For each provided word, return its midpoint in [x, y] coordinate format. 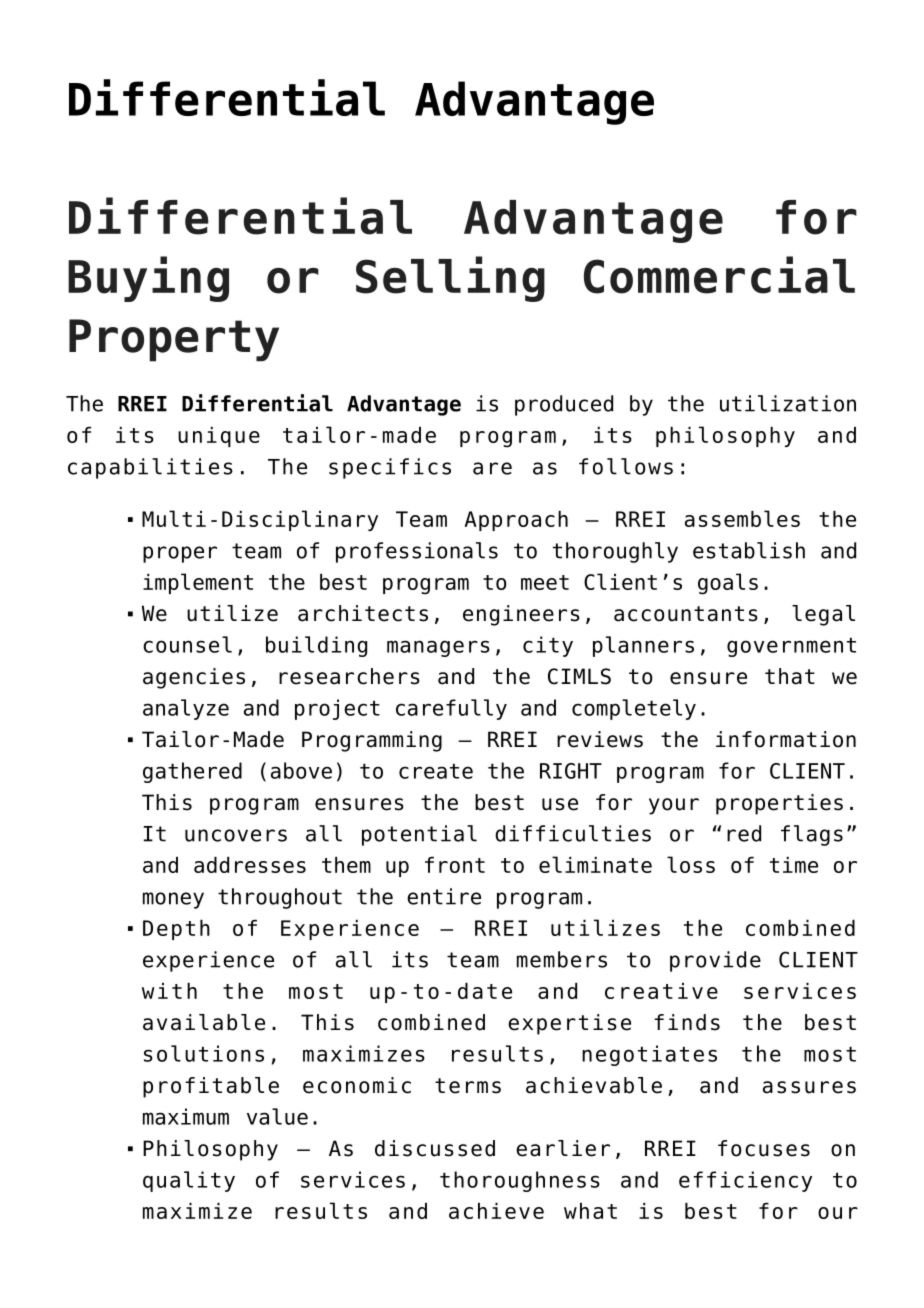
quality [189, 1181]
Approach [516, 521]
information [786, 739]
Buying [148, 279]
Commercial [719, 275]
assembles [742, 518]
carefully [451, 709]
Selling [450, 279]
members [562, 959]
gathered [192, 772]
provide [715, 961]
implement [198, 583]
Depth [176, 930]
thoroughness [520, 1181]
